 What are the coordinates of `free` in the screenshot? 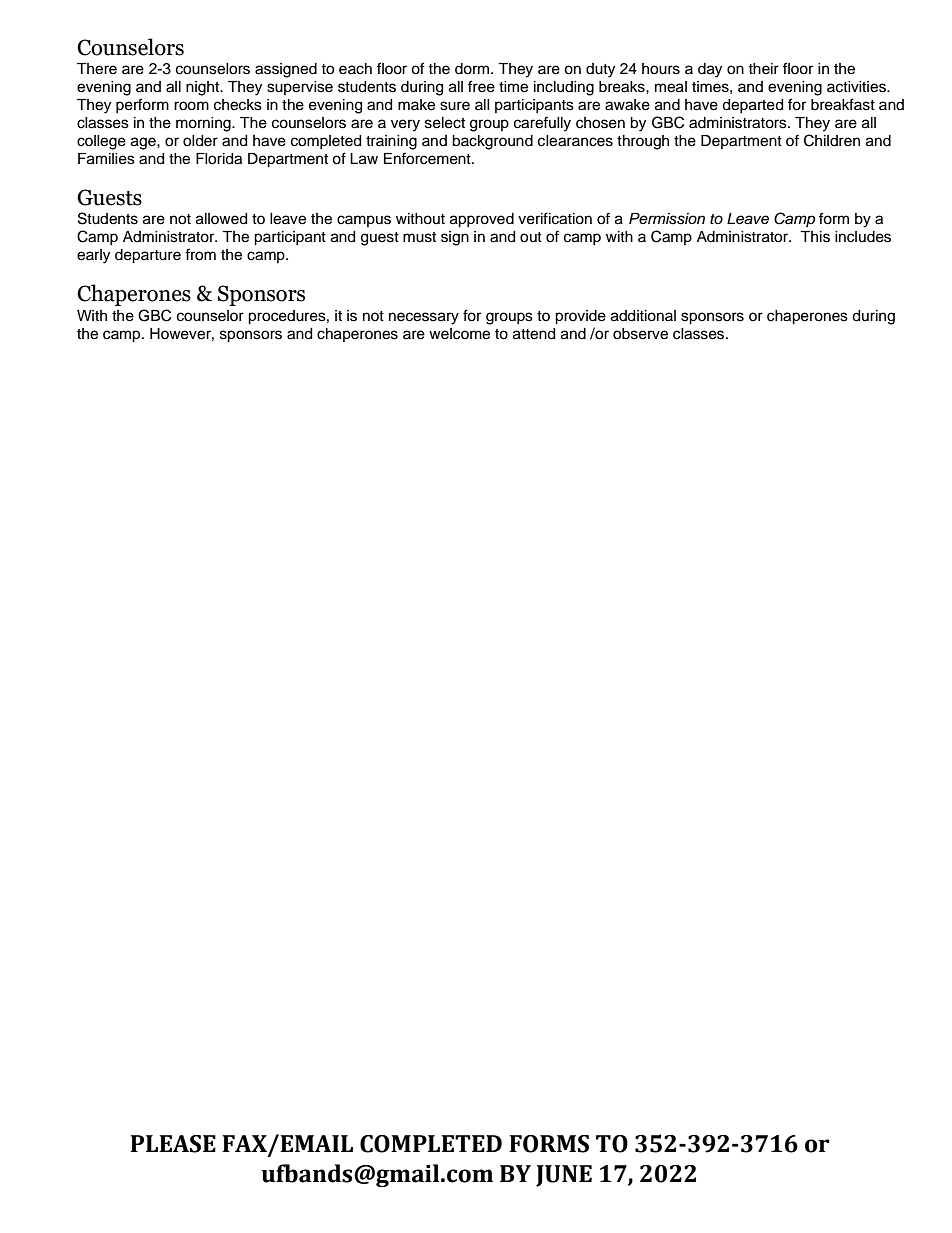 It's located at (481, 86).
